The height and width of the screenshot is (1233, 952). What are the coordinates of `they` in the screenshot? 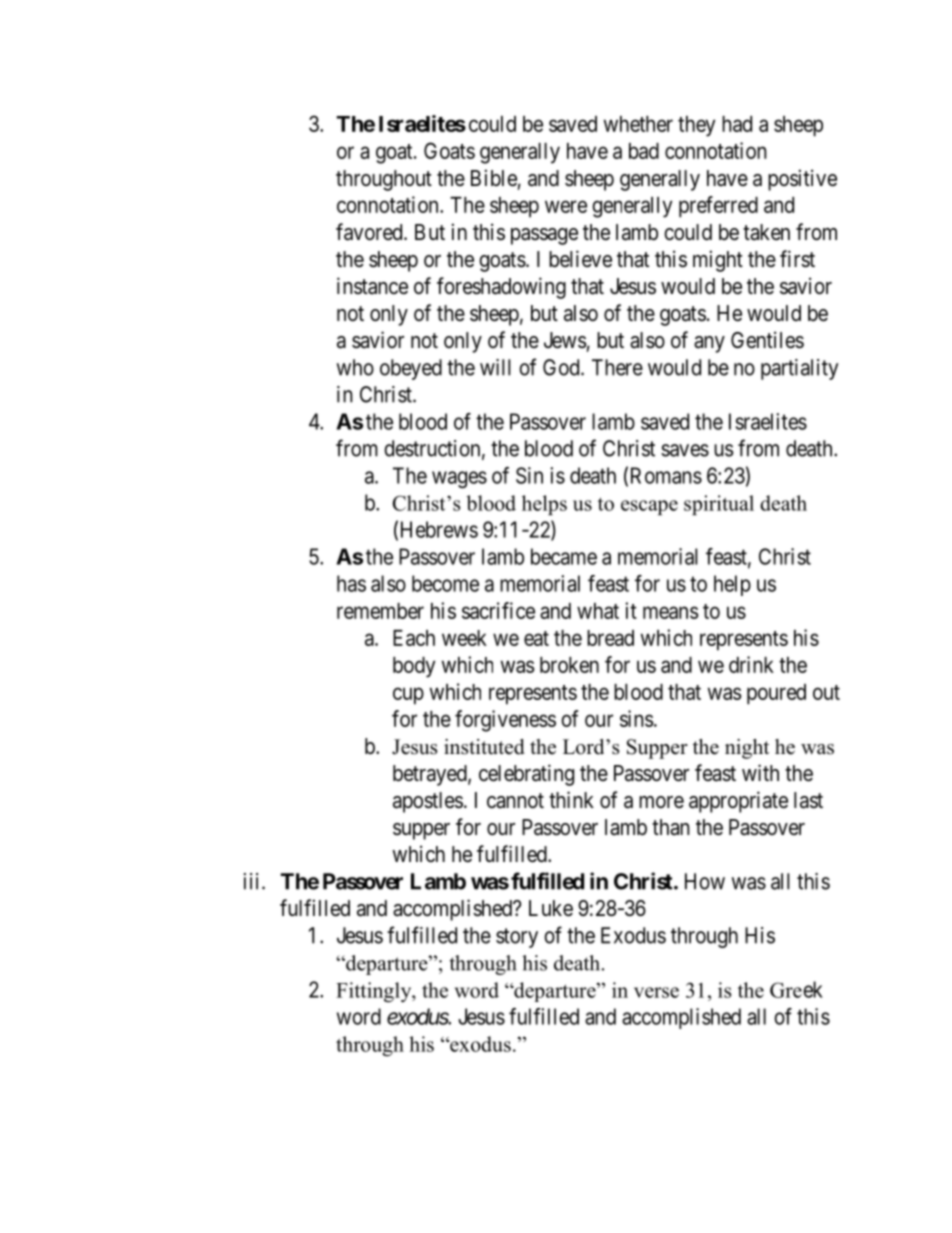 It's located at (696, 126).
